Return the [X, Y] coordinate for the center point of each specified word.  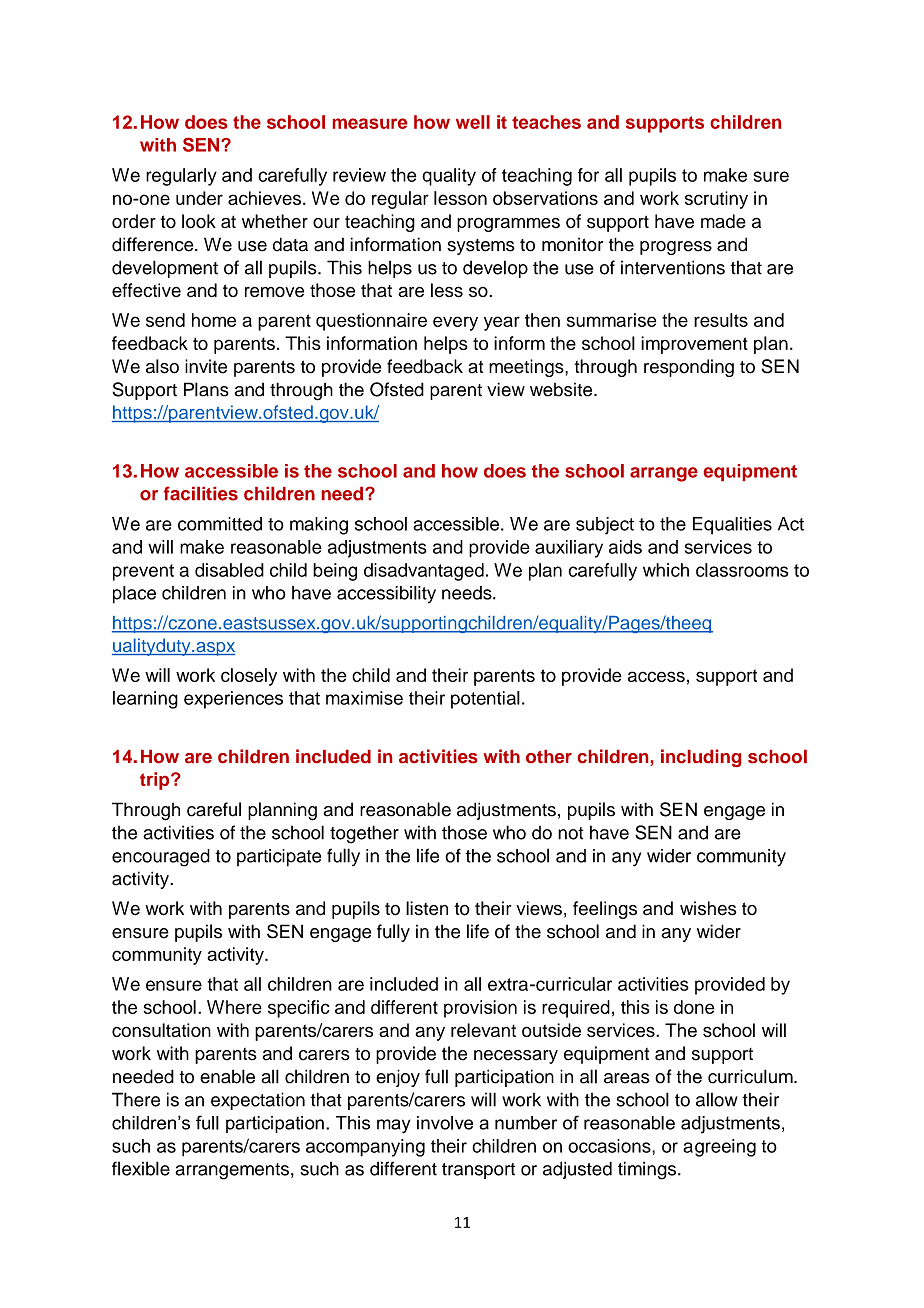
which [666, 570]
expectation [258, 1101]
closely [249, 677]
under [199, 198]
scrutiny [716, 200]
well [473, 122]
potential [485, 700]
